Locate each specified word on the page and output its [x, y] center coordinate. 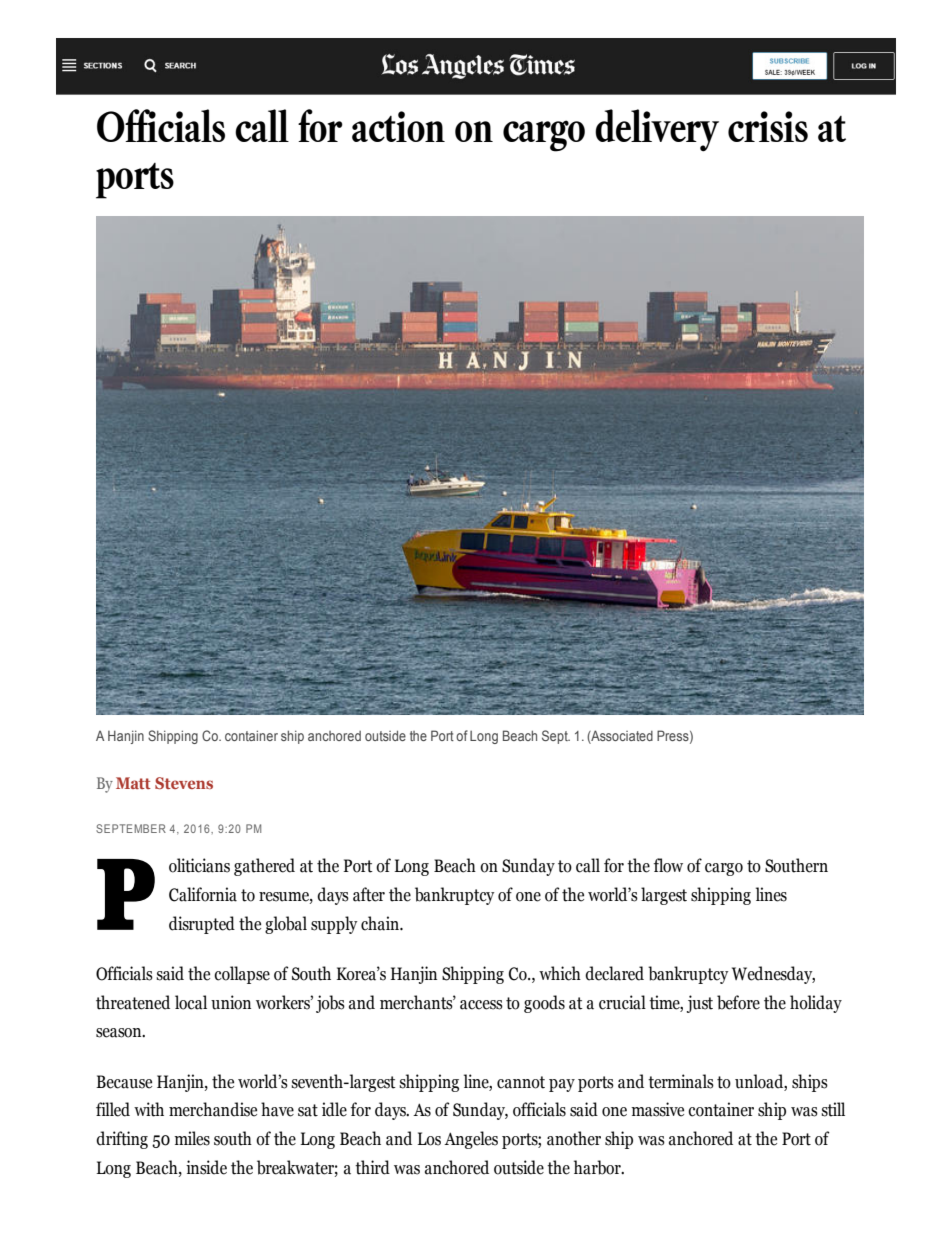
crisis [768, 126]
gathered [264, 867]
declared [614, 973]
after [369, 894]
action [398, 126]
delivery [657, 130]
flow [668, 865]
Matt [133, 783]
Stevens [184, 783]
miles [192, 1138]
